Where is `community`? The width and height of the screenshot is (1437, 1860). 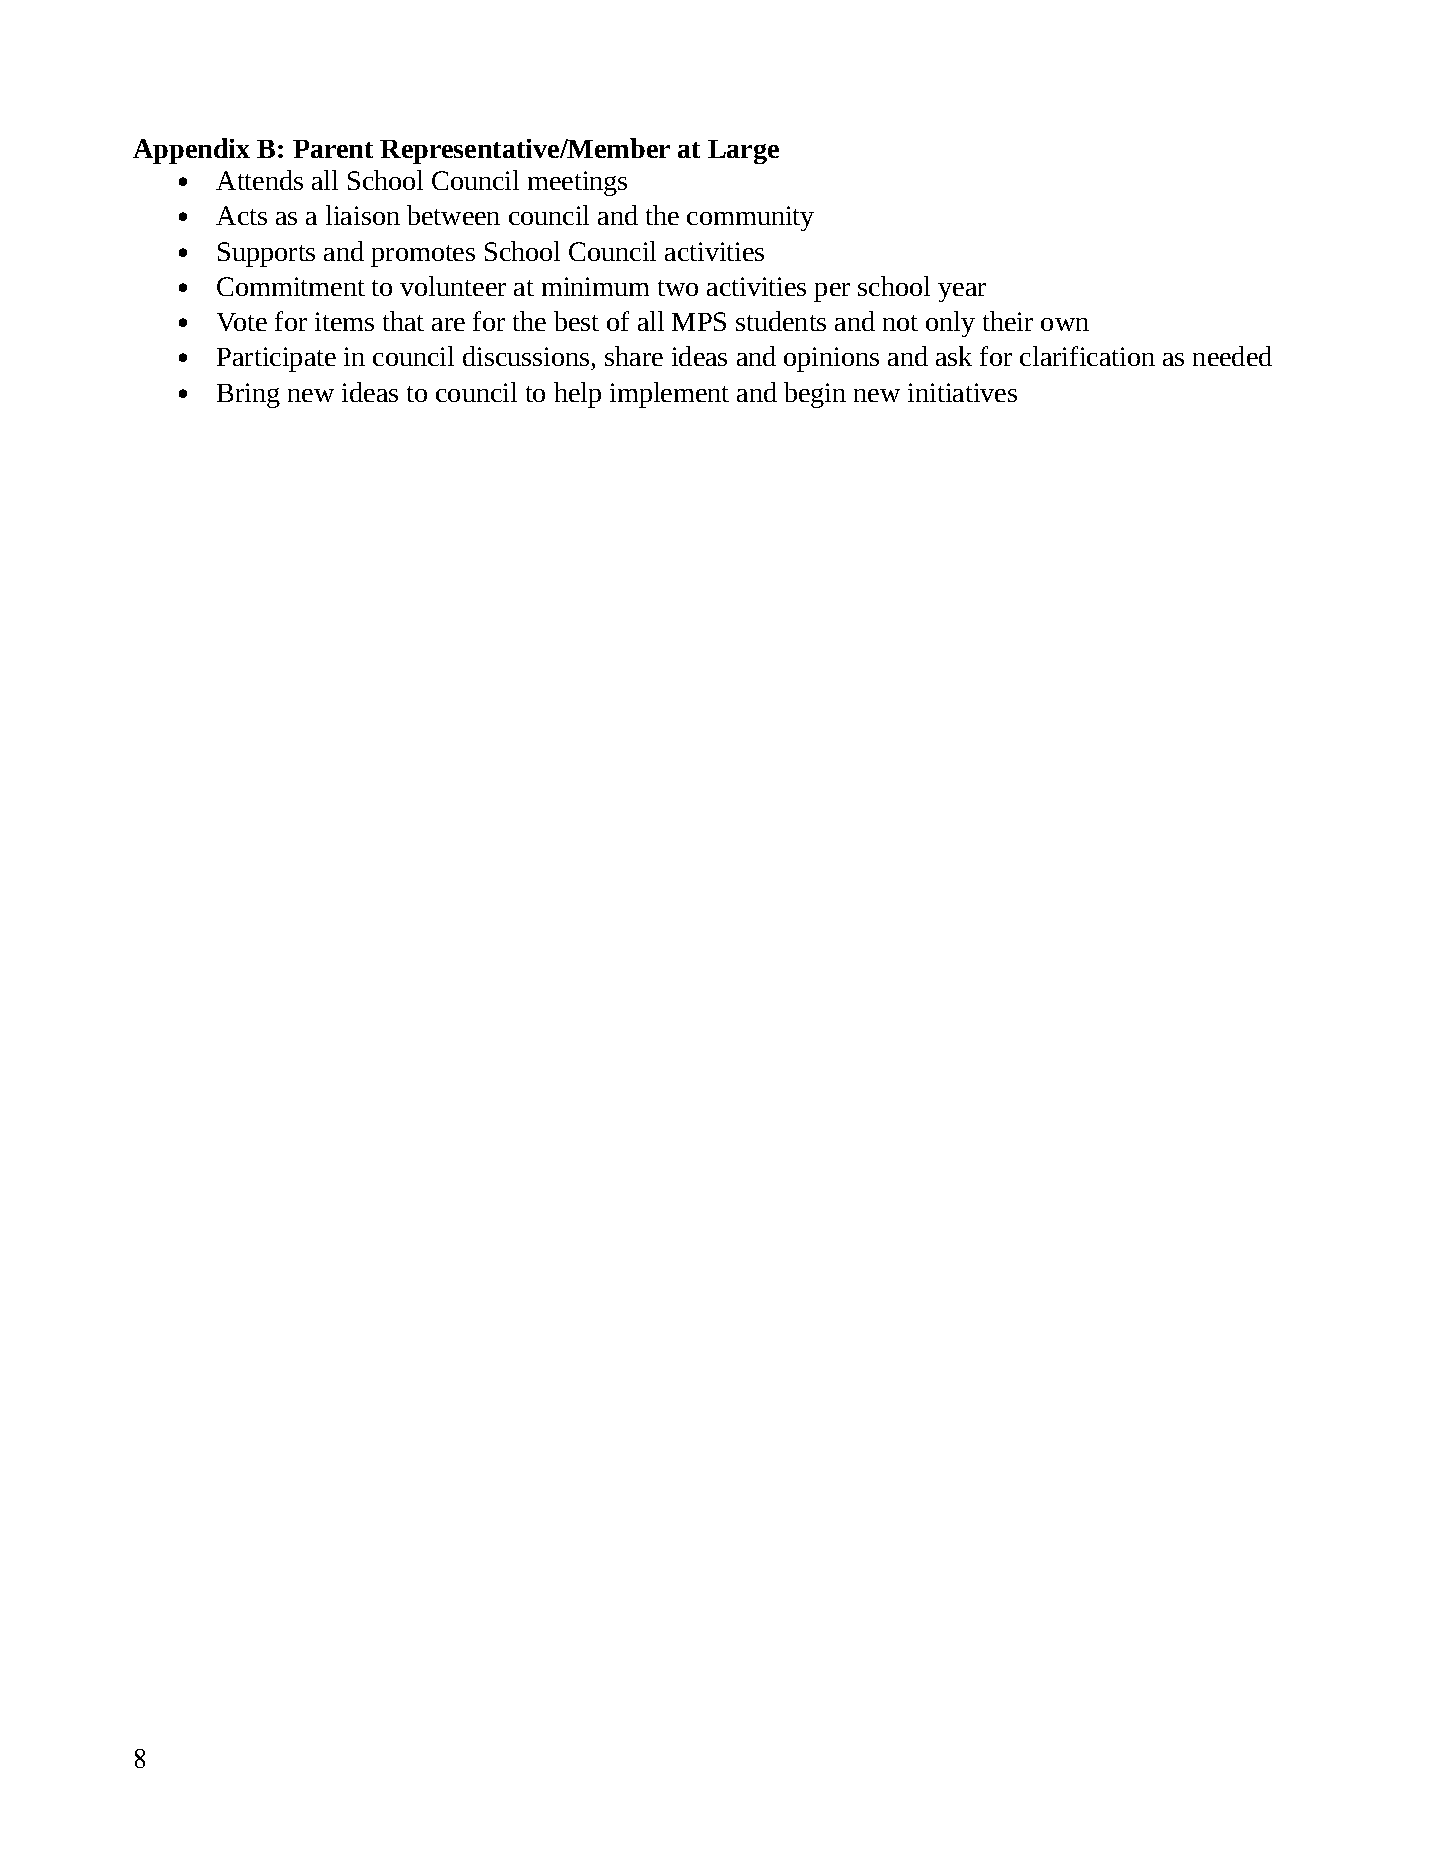
community is located at coordinates (750, 218).
